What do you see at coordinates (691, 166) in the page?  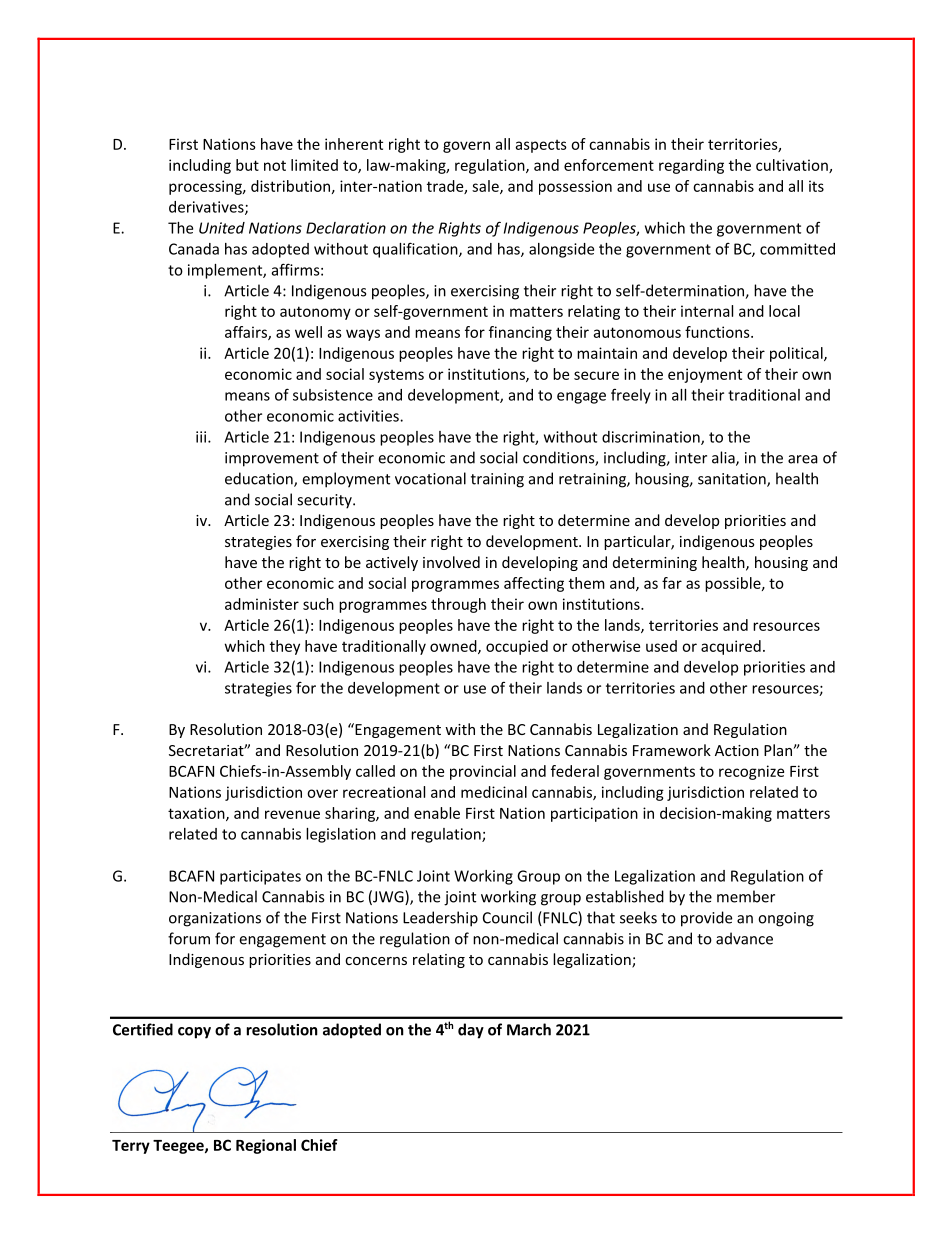 I see `regarding` at bounding box center [691, 166].
